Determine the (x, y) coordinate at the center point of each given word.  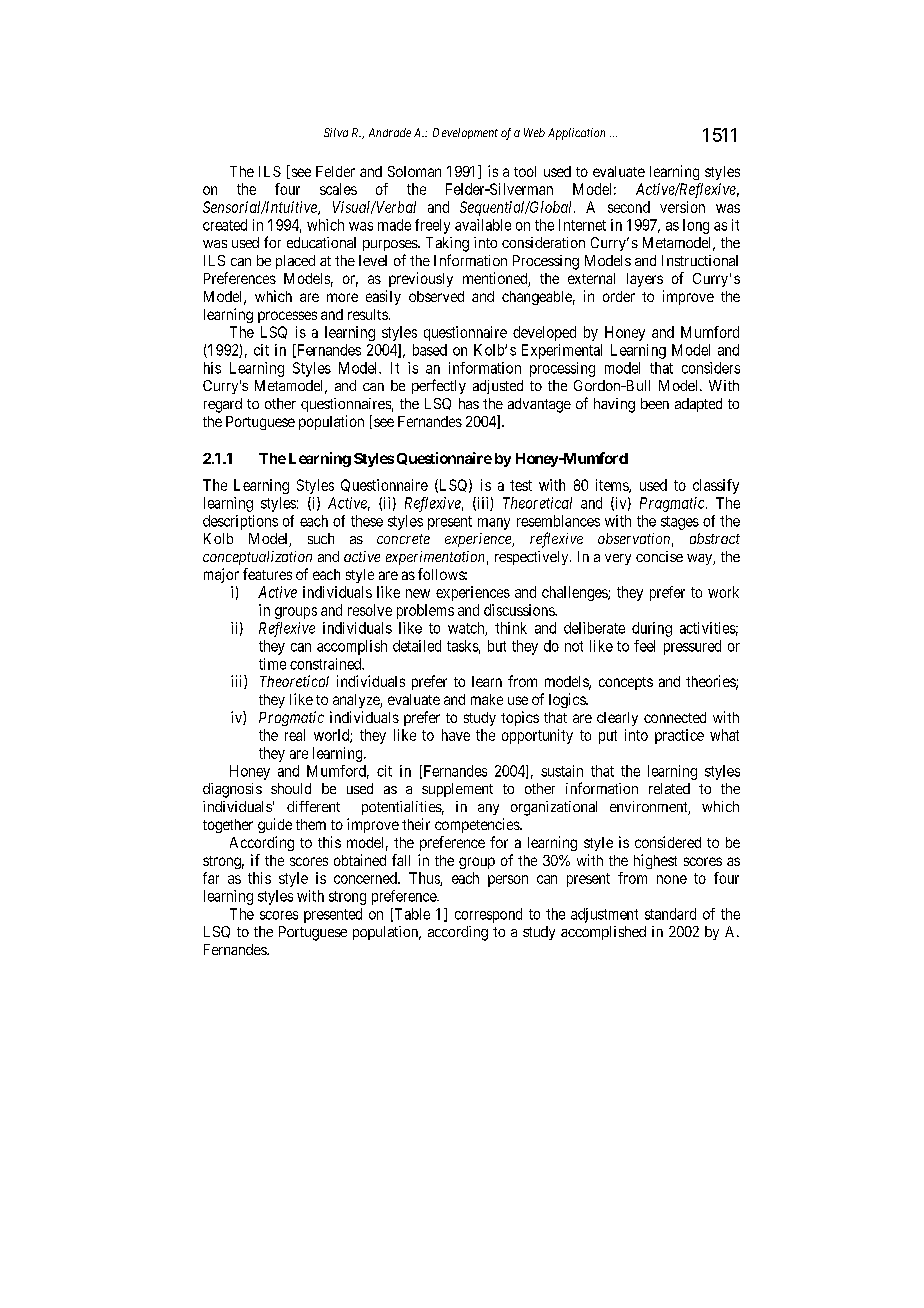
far (211, 878)
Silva (336, 132)
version (682, 207)
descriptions (240, 522)
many (494, 524)
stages (680, 523)
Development (465, 133)
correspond (488, 915)
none (672, 879)
